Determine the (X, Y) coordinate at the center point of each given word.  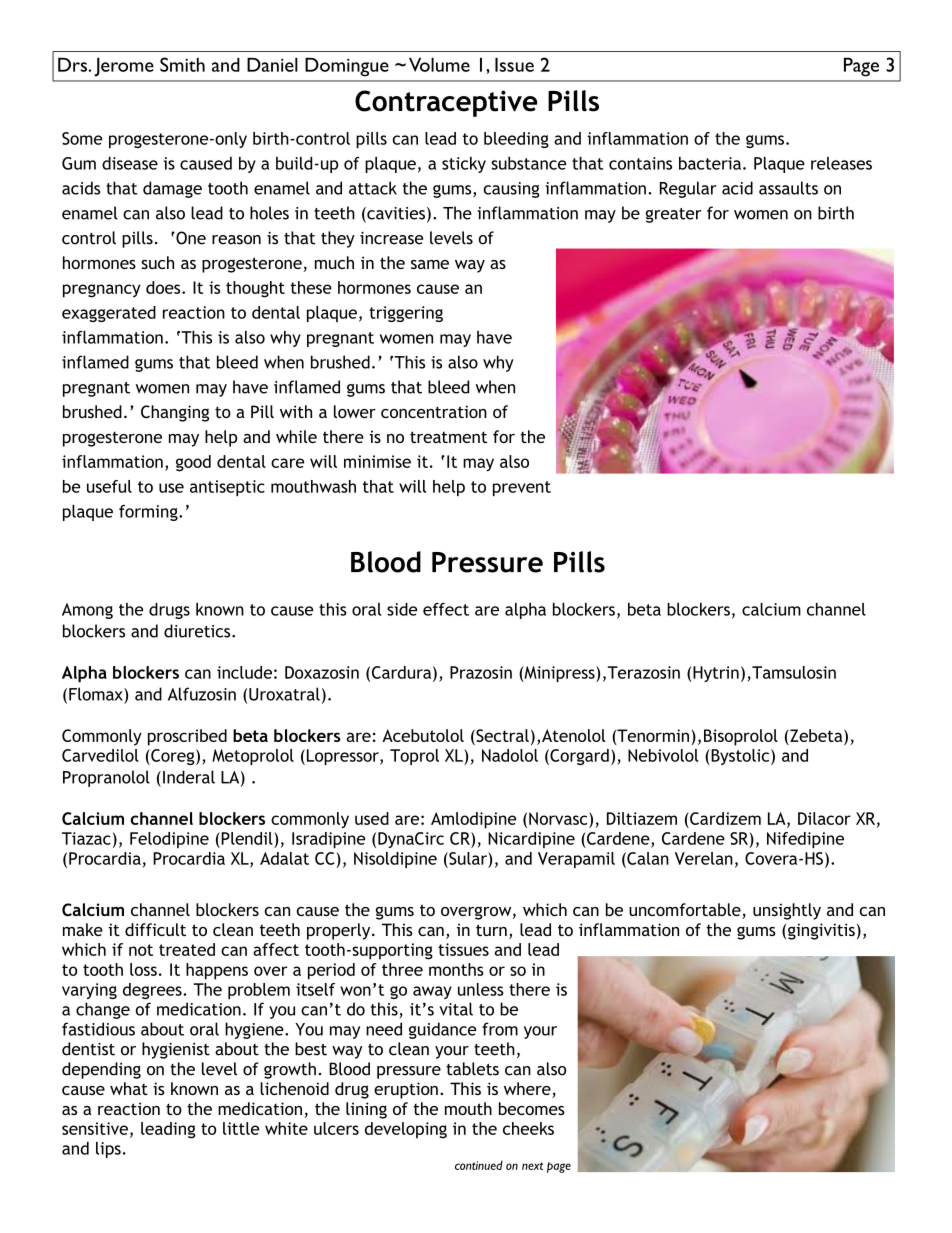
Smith (182, 64)
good (193, 463)
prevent (522, 488)
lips (108, 1150)
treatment (449, 437)
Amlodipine (473, 820)
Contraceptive (446, 103)
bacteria (710, 163)
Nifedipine (805, 840)
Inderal (189, 777)
